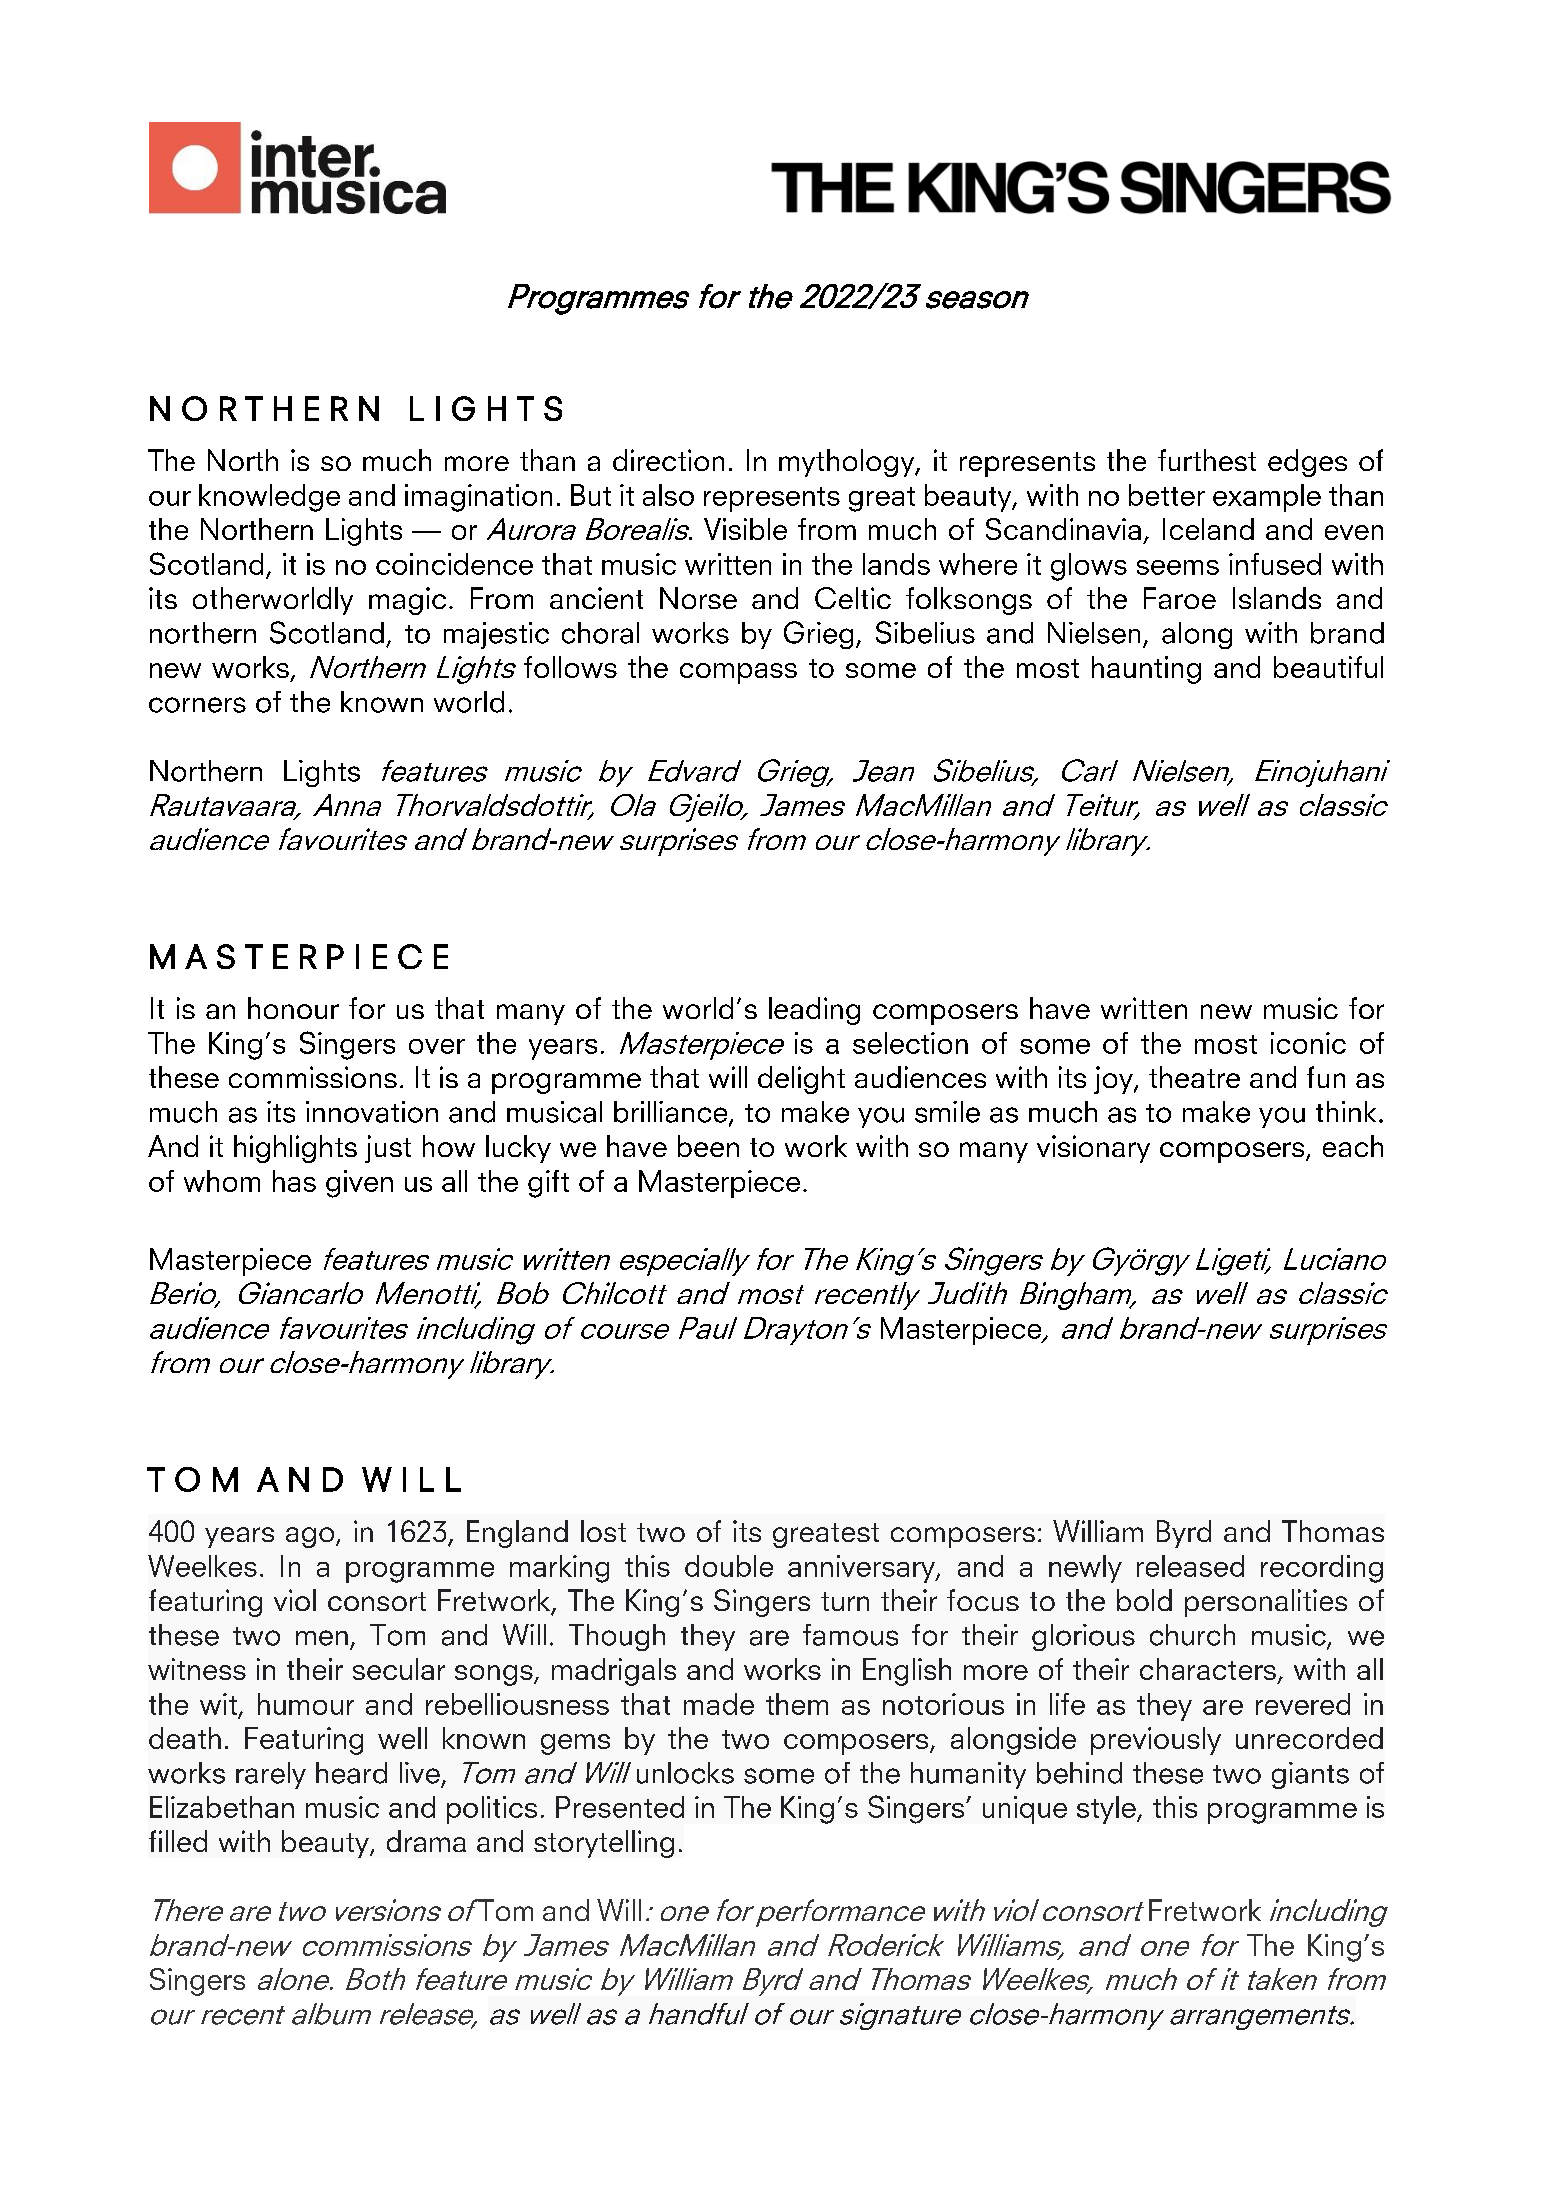 The height and width of the screenshot is (2193, 1551). I want to click on been, so click(708, 1146).
